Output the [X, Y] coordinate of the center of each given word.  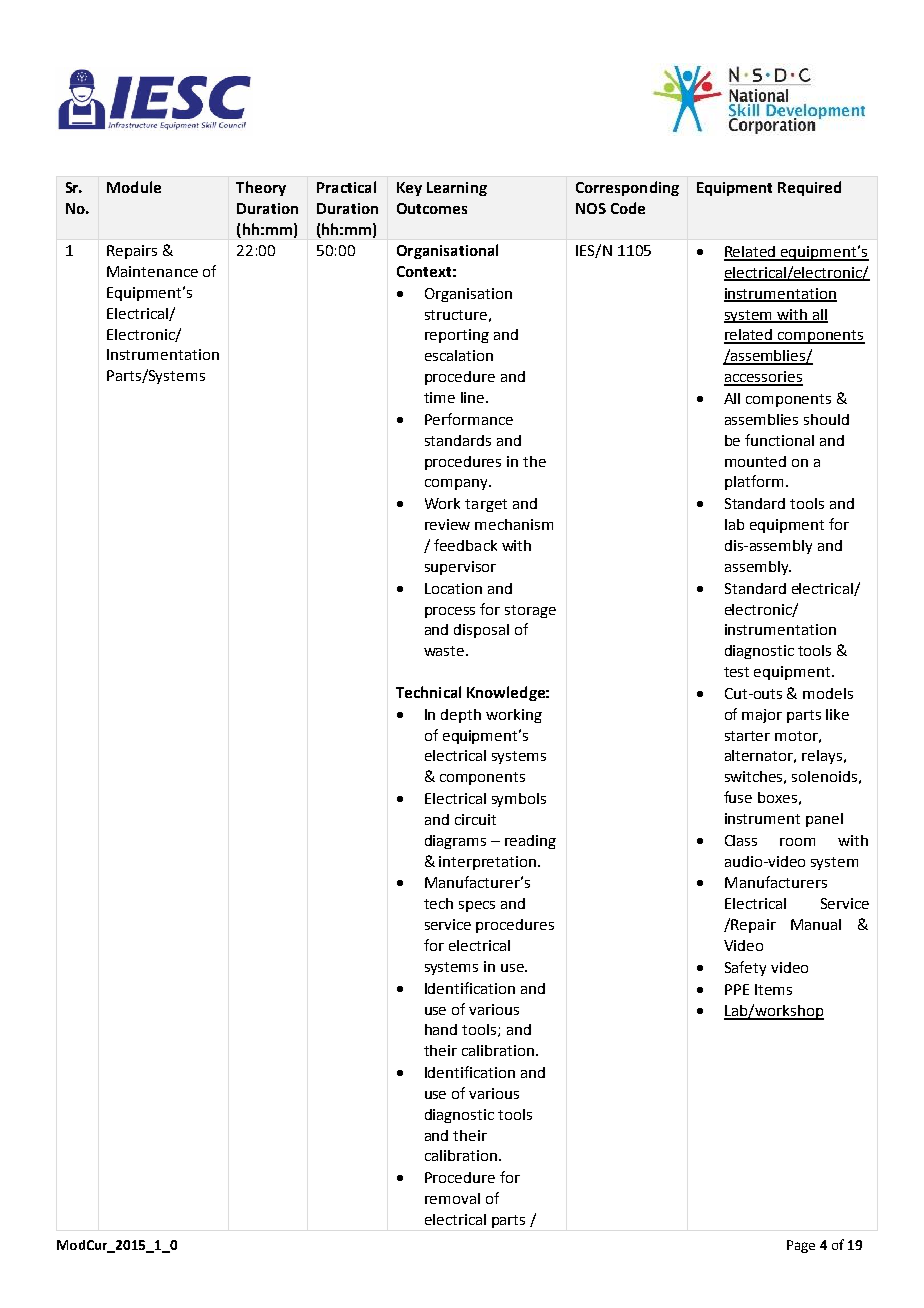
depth [461, 716]
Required [809, 188]
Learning [457, 189]
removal [452, 1198]
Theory [261, 188]
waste [445, 651]
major [762, 716]
